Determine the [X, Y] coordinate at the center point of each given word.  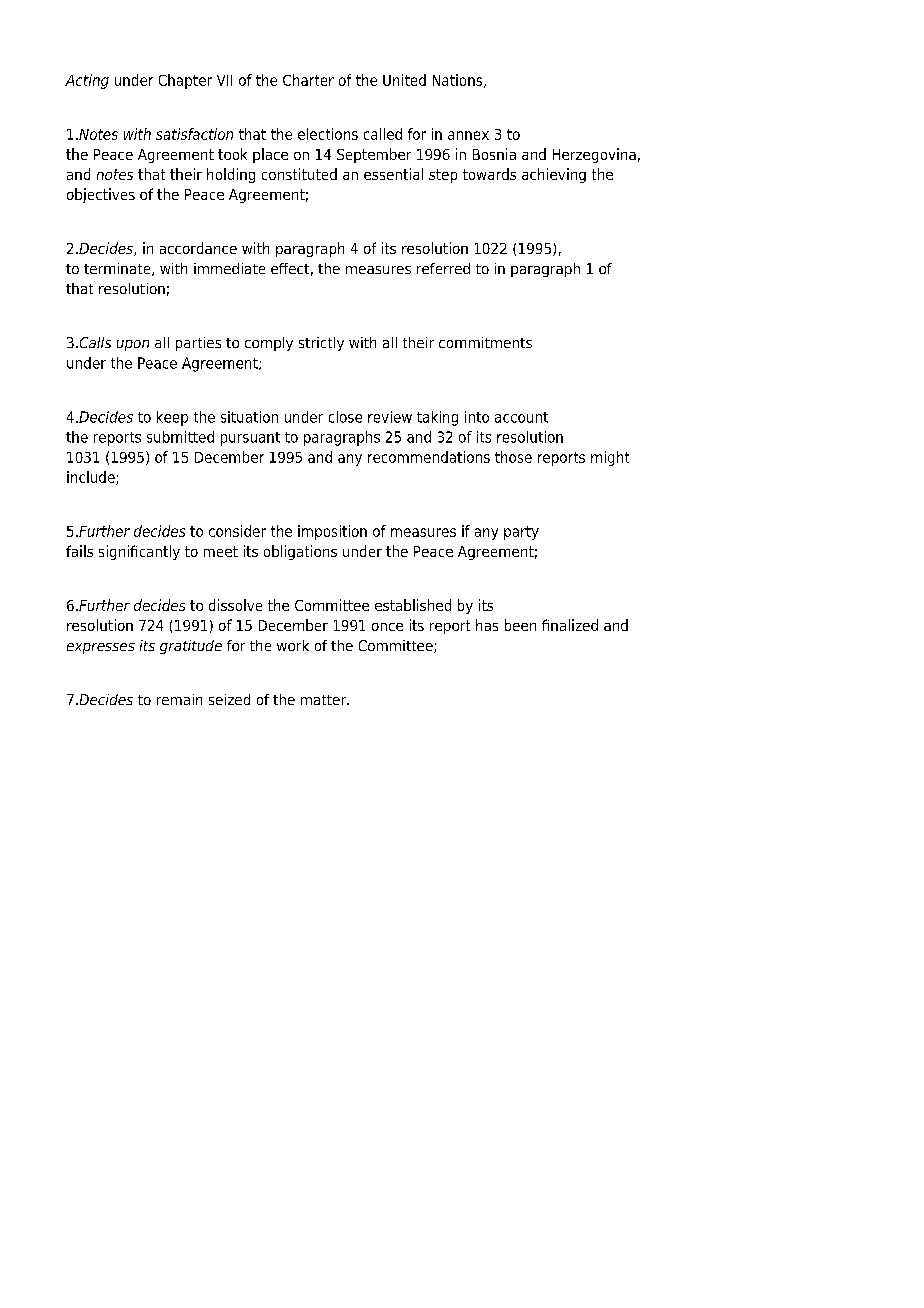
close [345, 417]
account [521, 417]
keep [172, 418]
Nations [459, 81]
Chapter [185, 81]
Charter [308, 80]
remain [179, 699]
